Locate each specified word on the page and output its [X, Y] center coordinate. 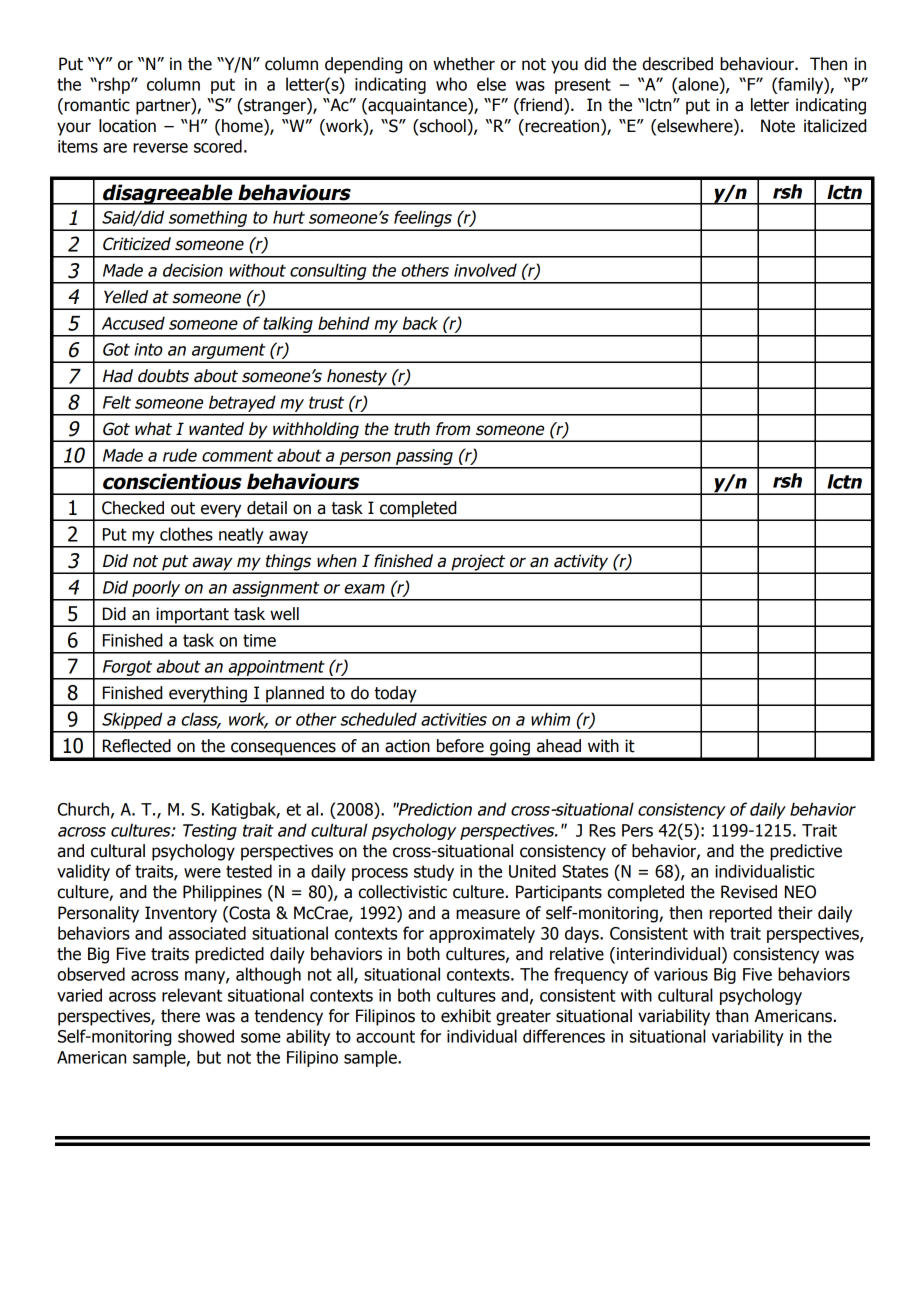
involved [485, 270]
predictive [806, 852]
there [180, 1016]
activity [581, 563]
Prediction [434, 809]
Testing [210, 832]
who [451, 84]
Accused [133, 323]
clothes [186, 534]
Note [778, 126]
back [420, 323]
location [127, 126]
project [478, 563]
